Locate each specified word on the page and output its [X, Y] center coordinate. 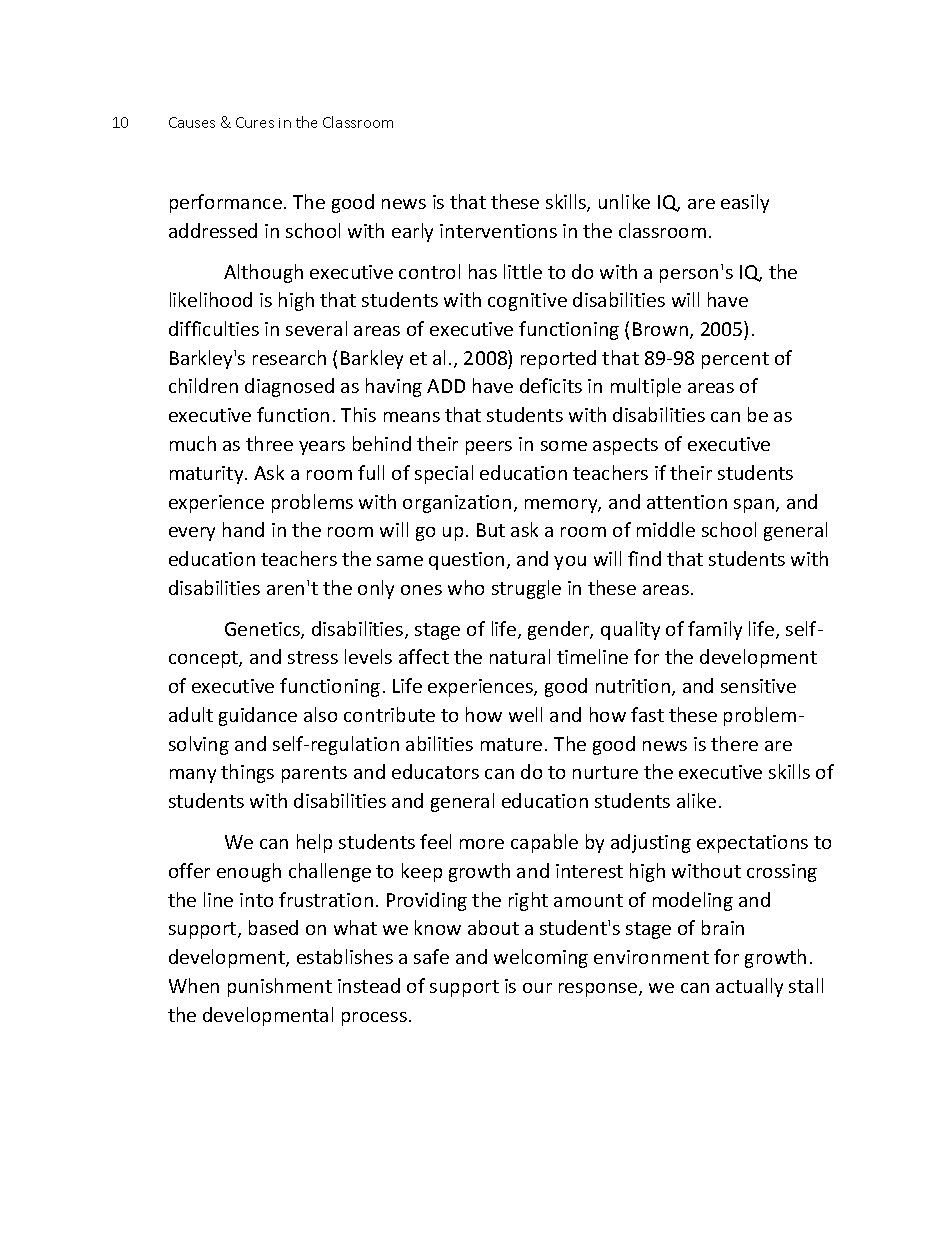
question [466, 561]
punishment [280, 987]
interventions [498, 231]
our [537, 988]
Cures [255, 122]
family [715, 630]
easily [745, 203]
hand [243, 529]
